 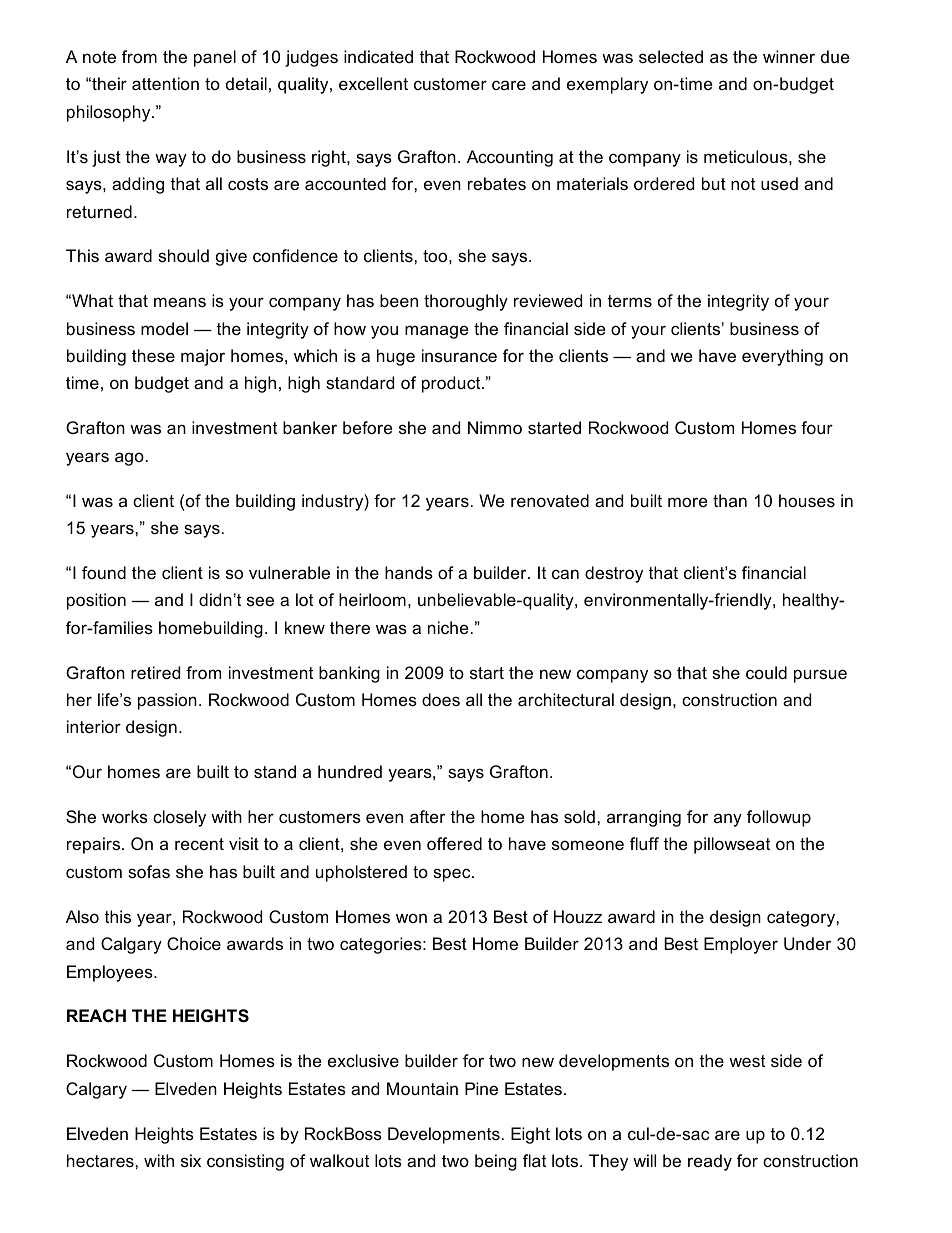 I want to click on care, so click(x=509, y=85).
